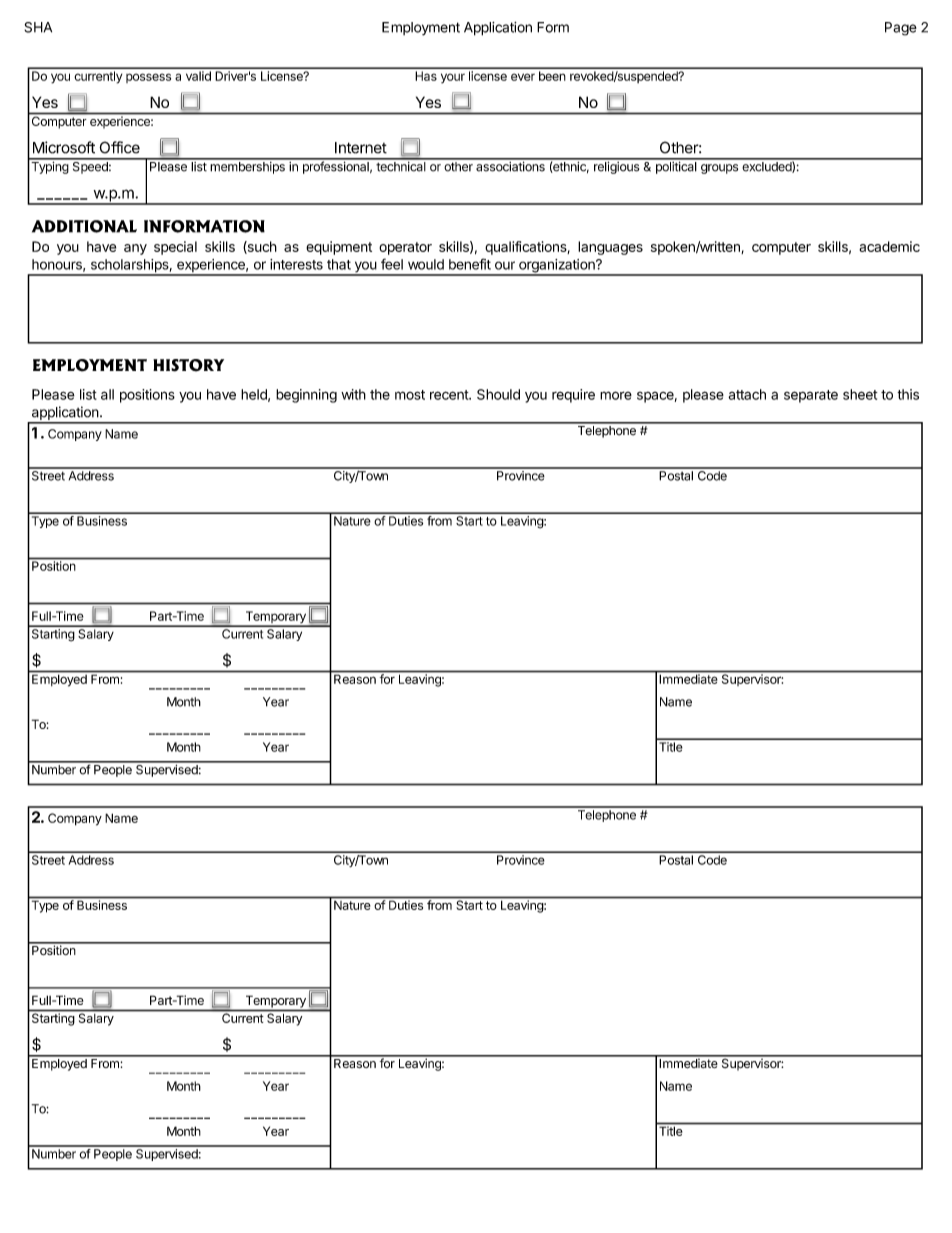  I want to click on interests, so click(296, 264).
